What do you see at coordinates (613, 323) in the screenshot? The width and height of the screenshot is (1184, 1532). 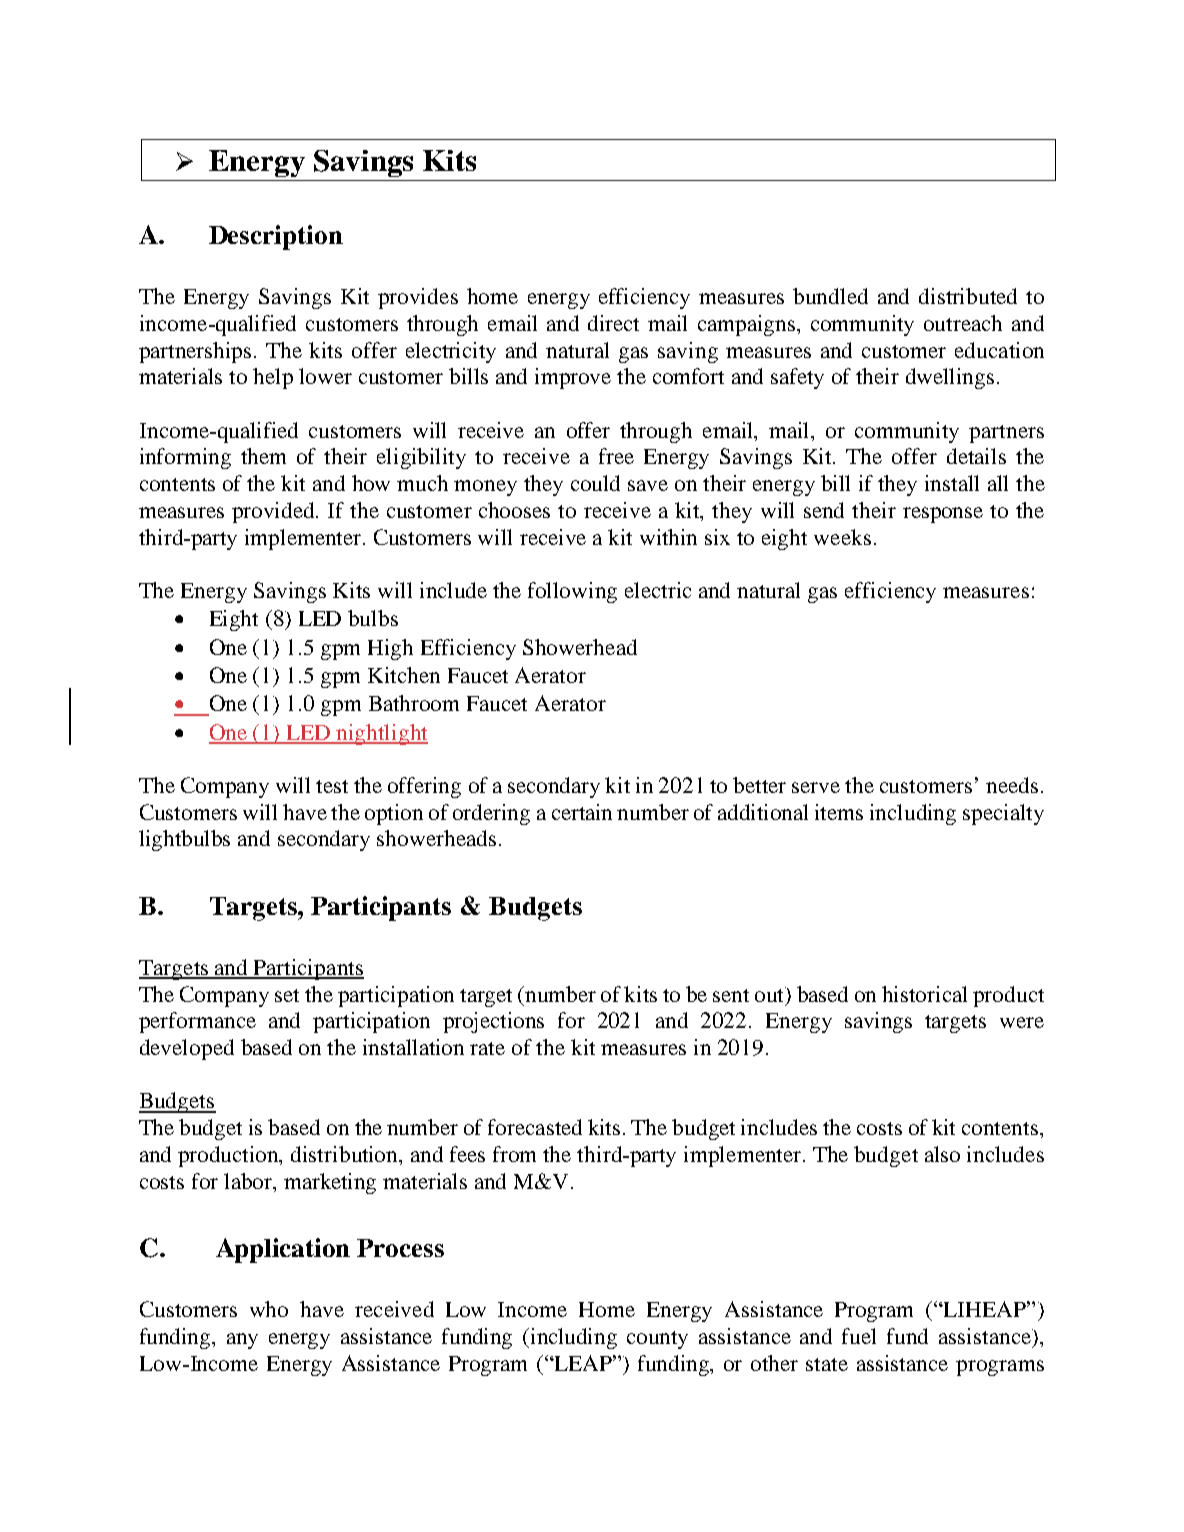 I see `direct` at bounding box center [613, 323].
